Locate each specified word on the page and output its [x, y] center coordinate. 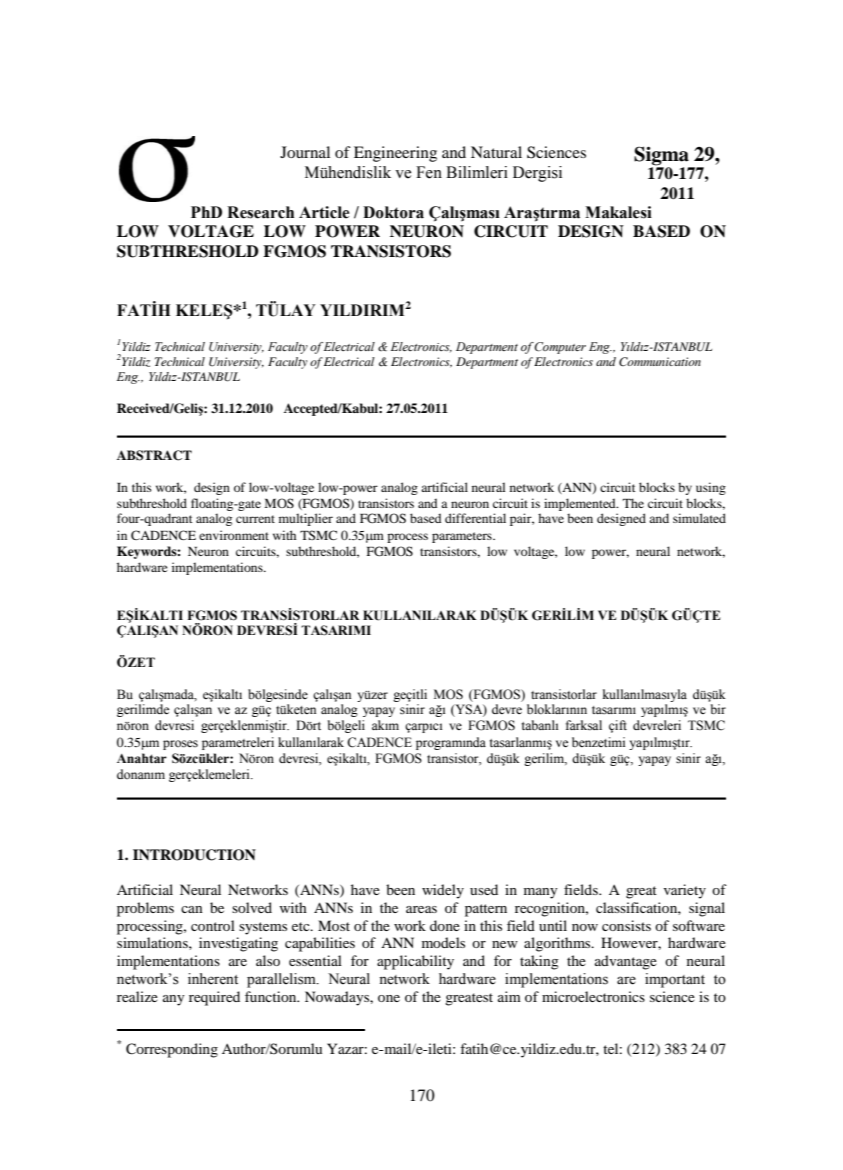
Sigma [661, 156]
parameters [463, 537]
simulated [699, 518]
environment [234, 535]
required [214, 998]
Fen [429, 172]
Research [260, 212]
